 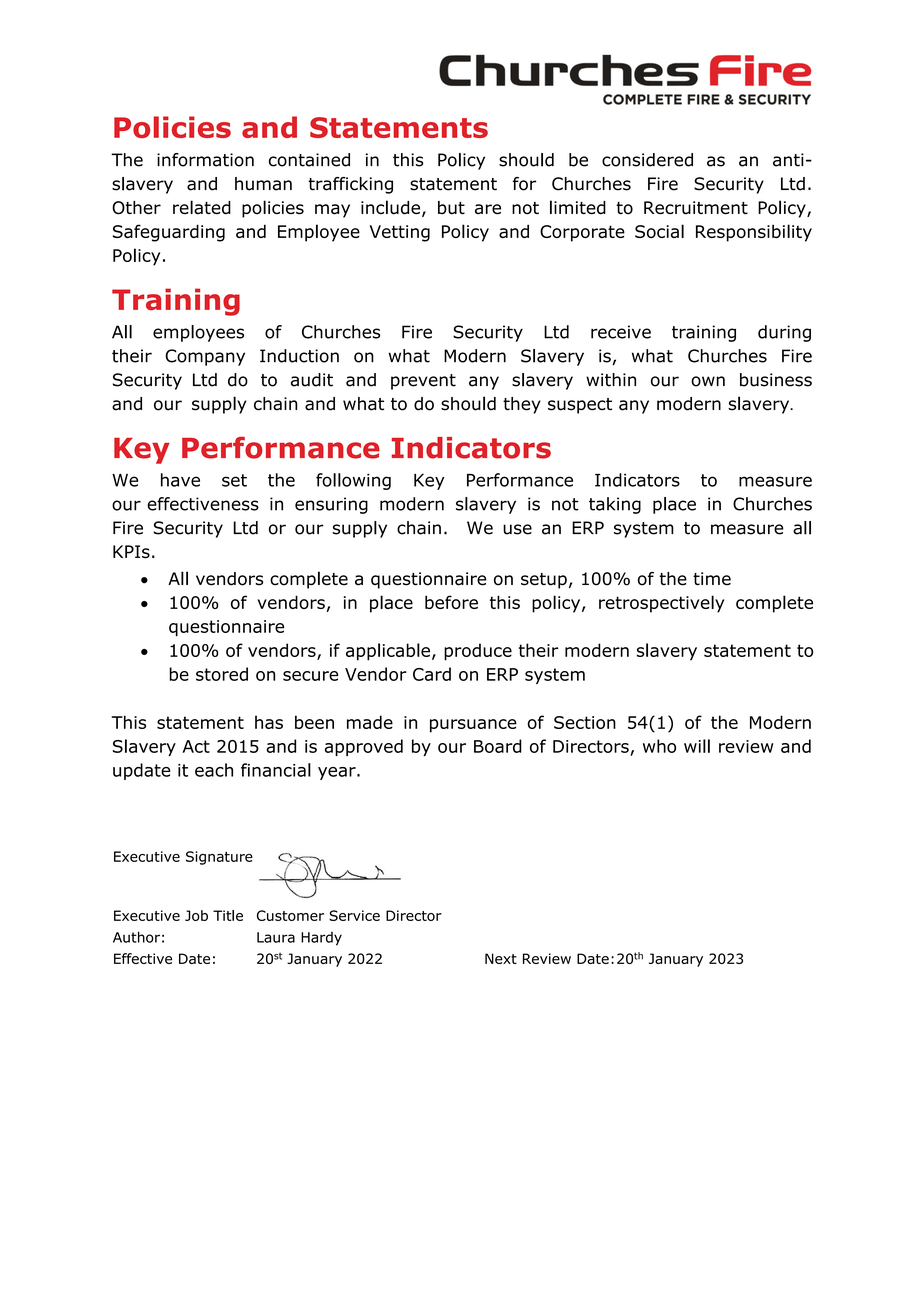 I want to click on pursuance, so click(x=473, y=726).
